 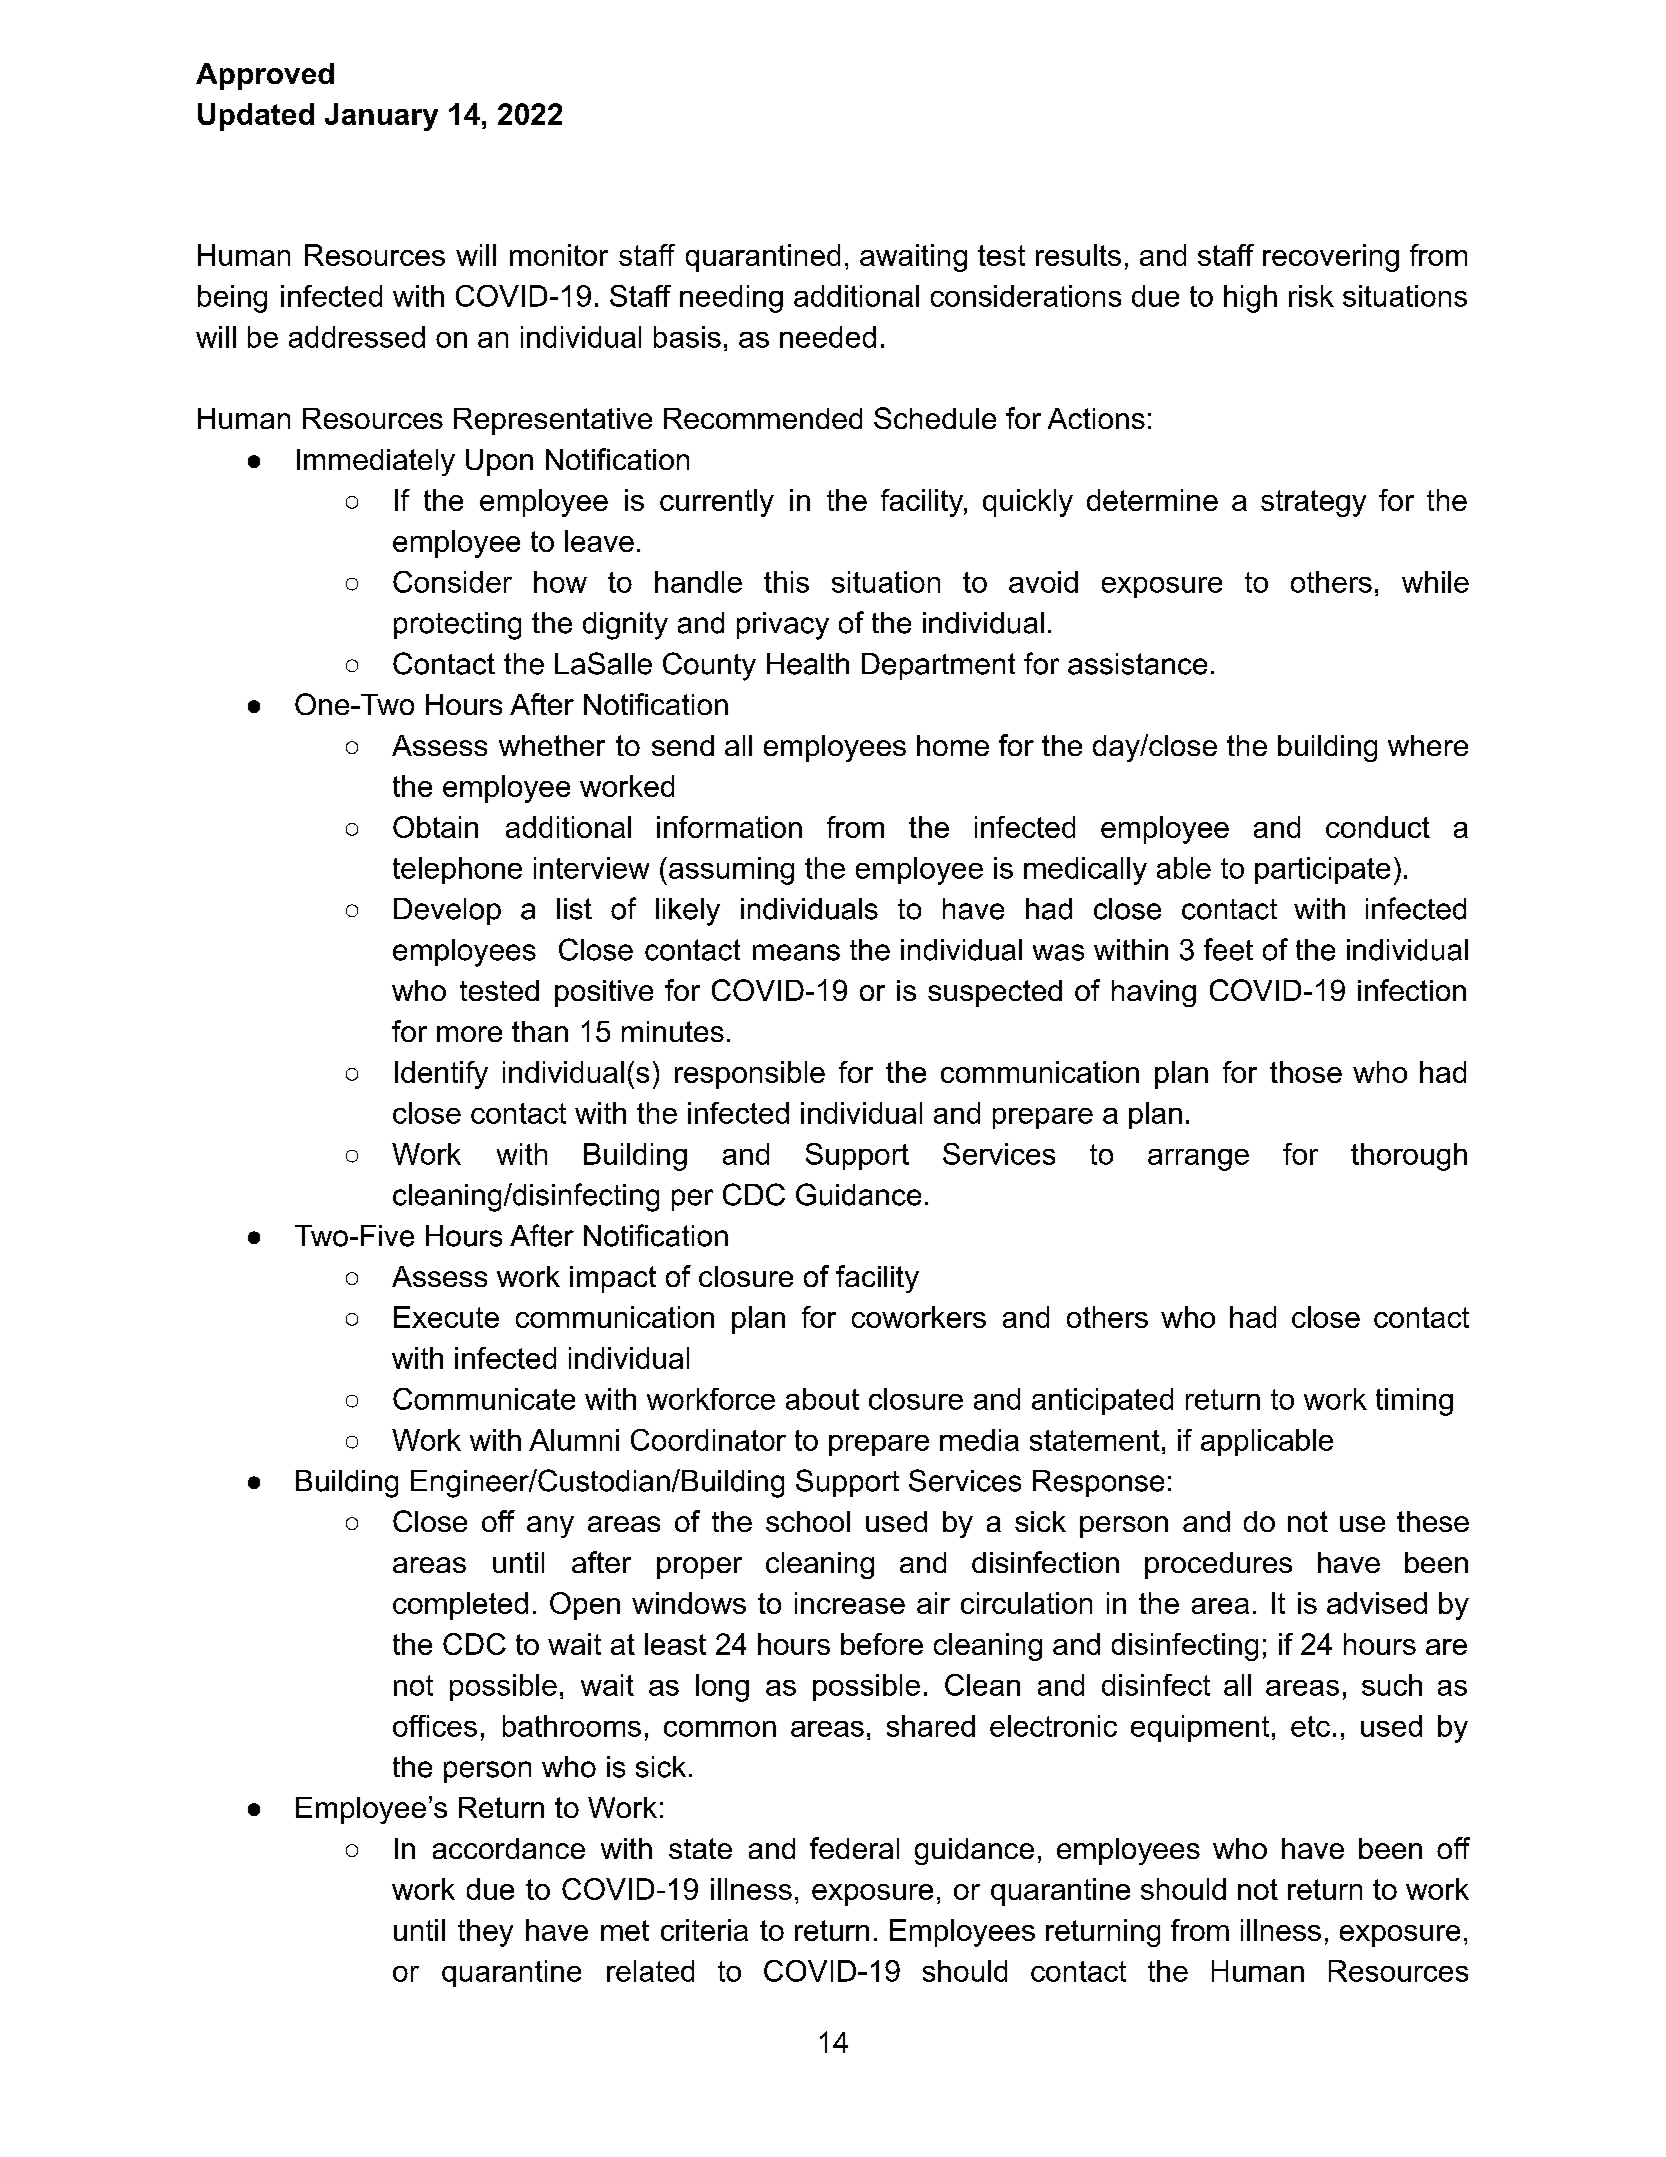 What do you see at coordinates (1428, 745) in the document?
I see `where` at bounding box center [1428, 745].
